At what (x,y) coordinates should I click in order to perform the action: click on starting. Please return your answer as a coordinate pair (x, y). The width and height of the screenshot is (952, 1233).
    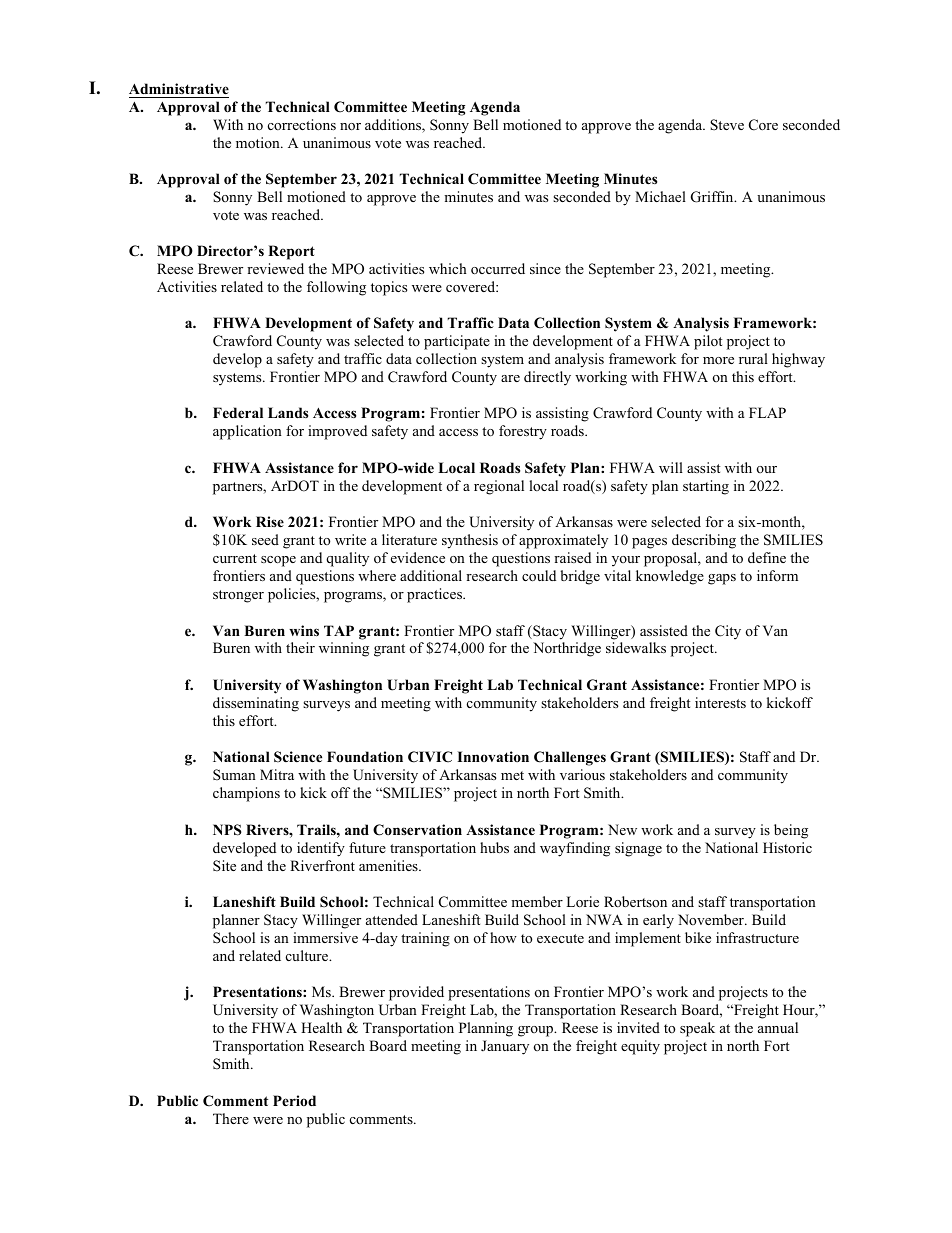
    Looking at the image, I should click on (706, 487).
